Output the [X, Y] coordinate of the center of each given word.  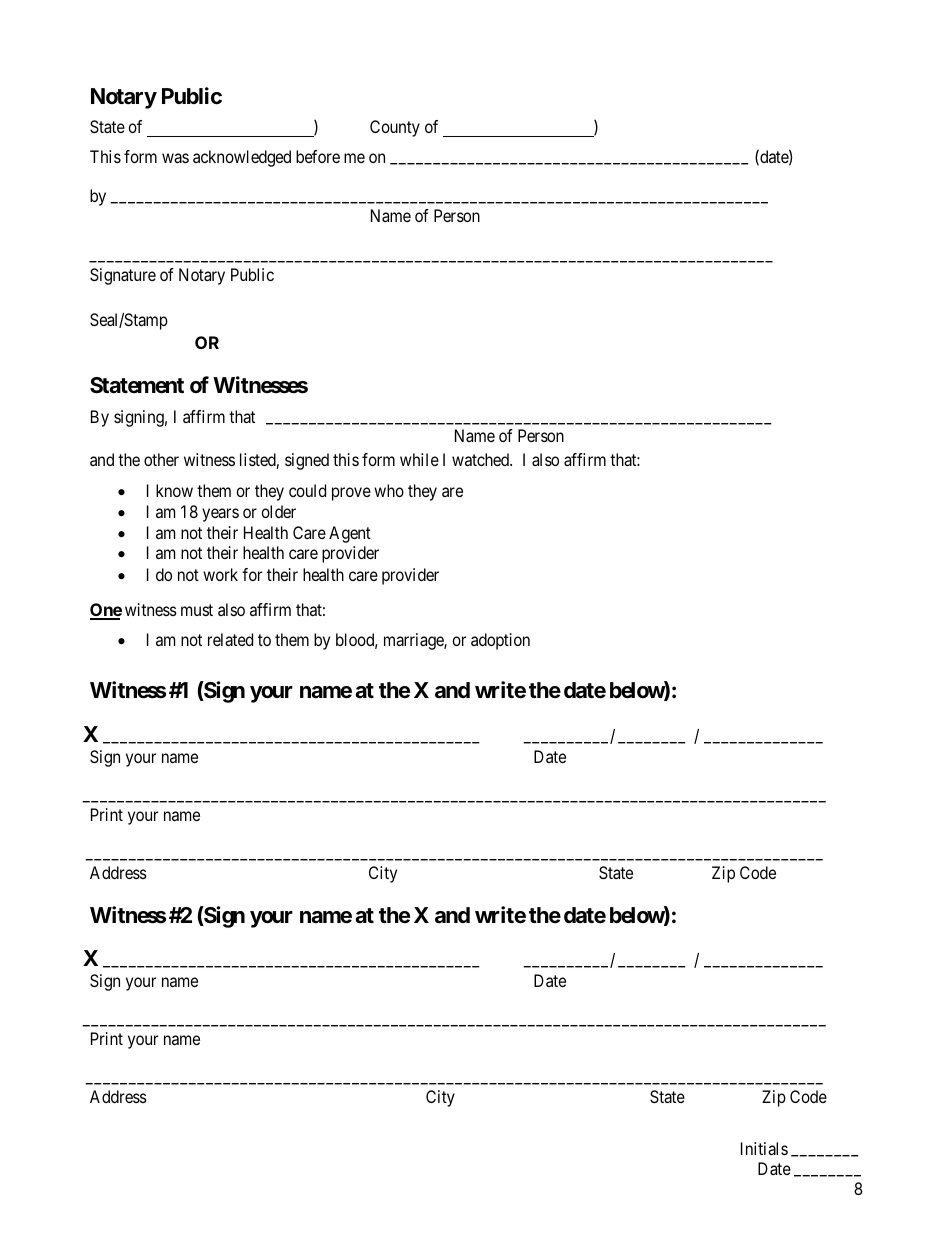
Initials [764, 1148]
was [175, 158]
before [318, 156]
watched [482, 459]
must [197, 610]
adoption [500, 641]
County [395, 128]
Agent [350, 534]
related [230, 639]
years [220, 515]
